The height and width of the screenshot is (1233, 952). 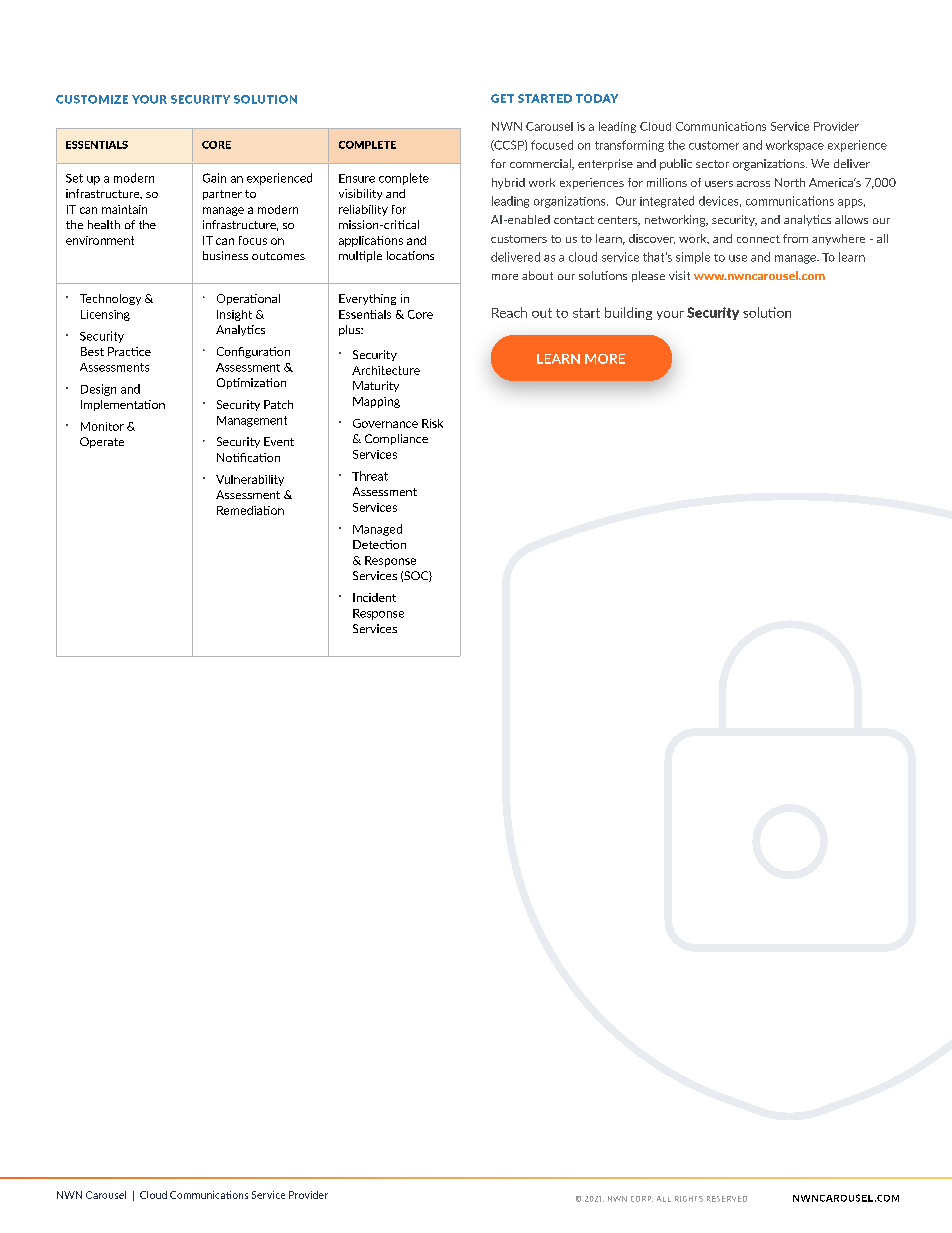 What do you see at coordinates (123, 405) in the screenshot?
I see `Implementation` at bounding box center [123, 405].
